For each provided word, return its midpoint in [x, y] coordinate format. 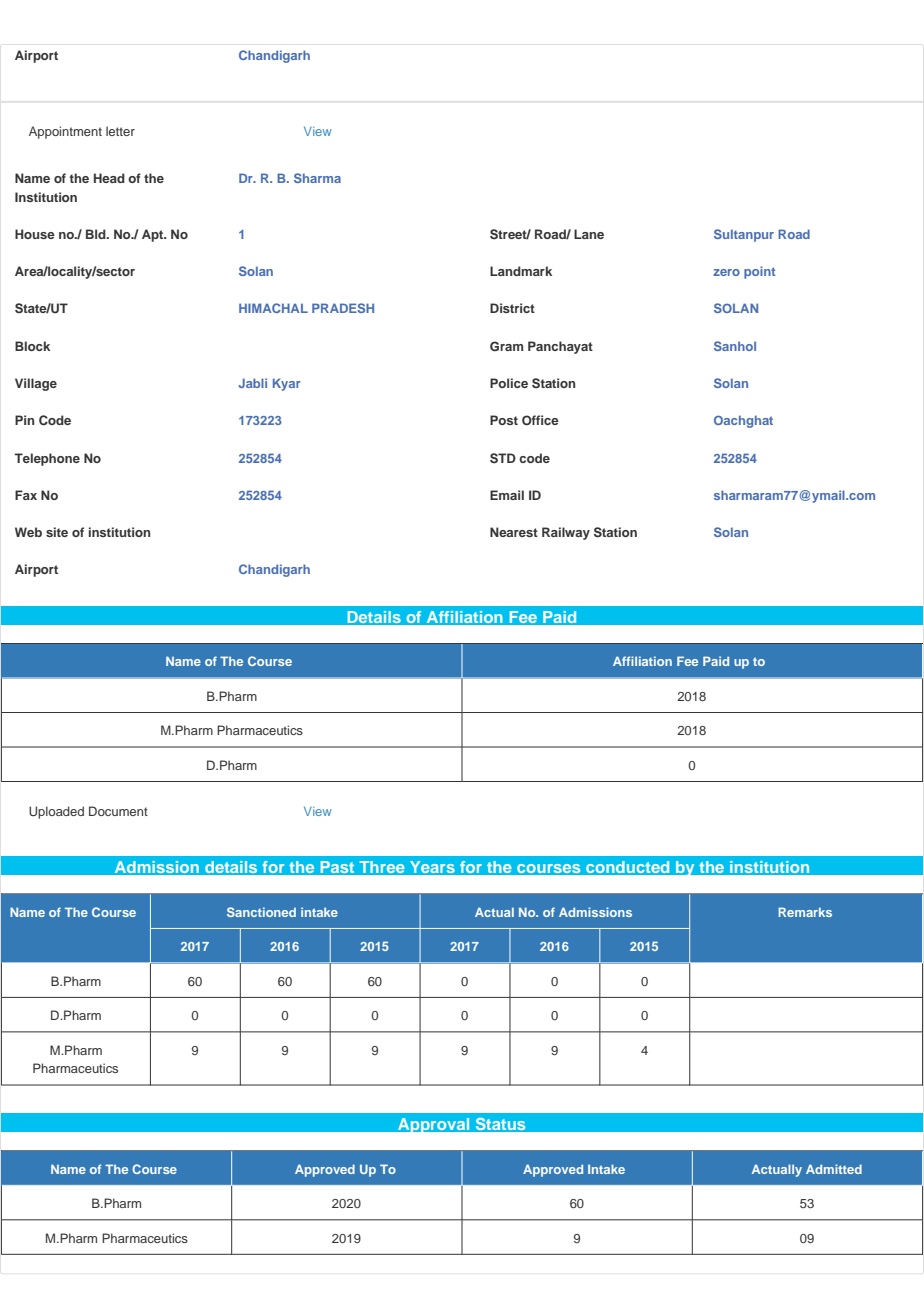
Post [504, 420]
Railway [566, 533]
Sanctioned [261, 912]
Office [540, 420]
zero [726, 272]
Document [118, 811]
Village [36, 384]
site [57, 532]
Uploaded [56, 812]
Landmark [521, 271]
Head [109, 178]
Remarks [805, 912]
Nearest [514, 532]
